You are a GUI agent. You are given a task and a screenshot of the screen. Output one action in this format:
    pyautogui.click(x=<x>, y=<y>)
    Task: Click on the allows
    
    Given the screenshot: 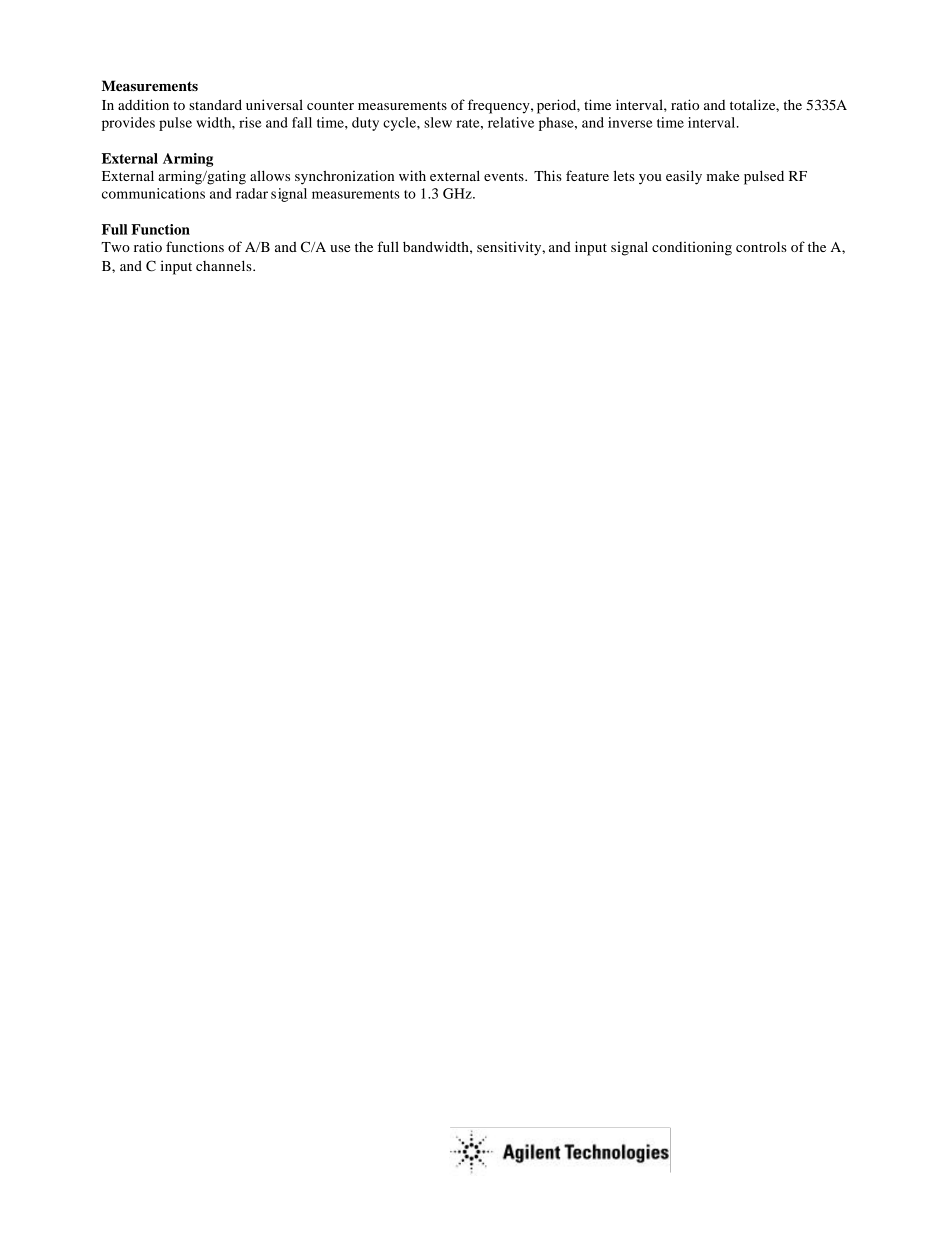 What is the action you would take?
    pyautogui.click(x=270, y=175)
